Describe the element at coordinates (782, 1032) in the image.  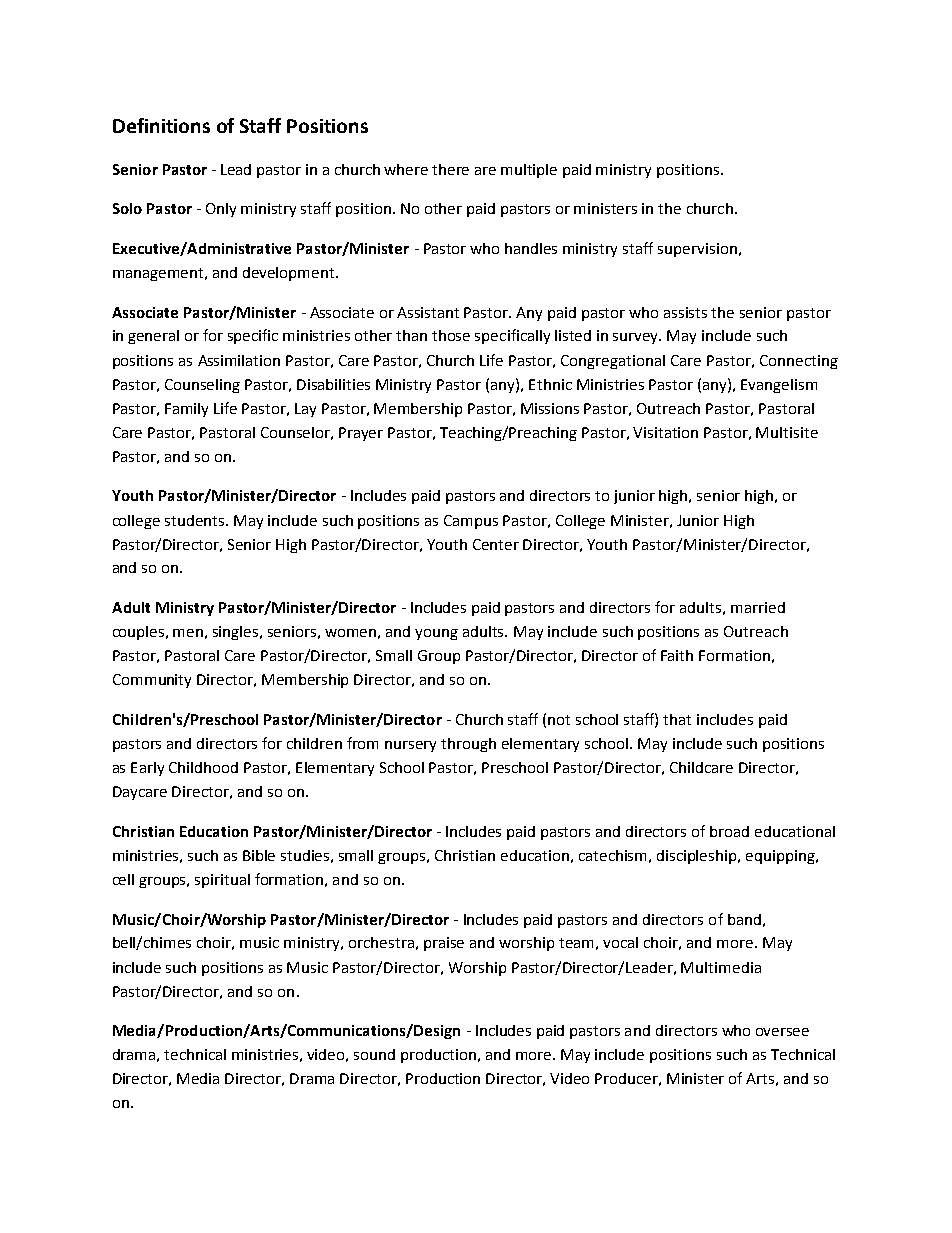
I see `oversee` at that location.
